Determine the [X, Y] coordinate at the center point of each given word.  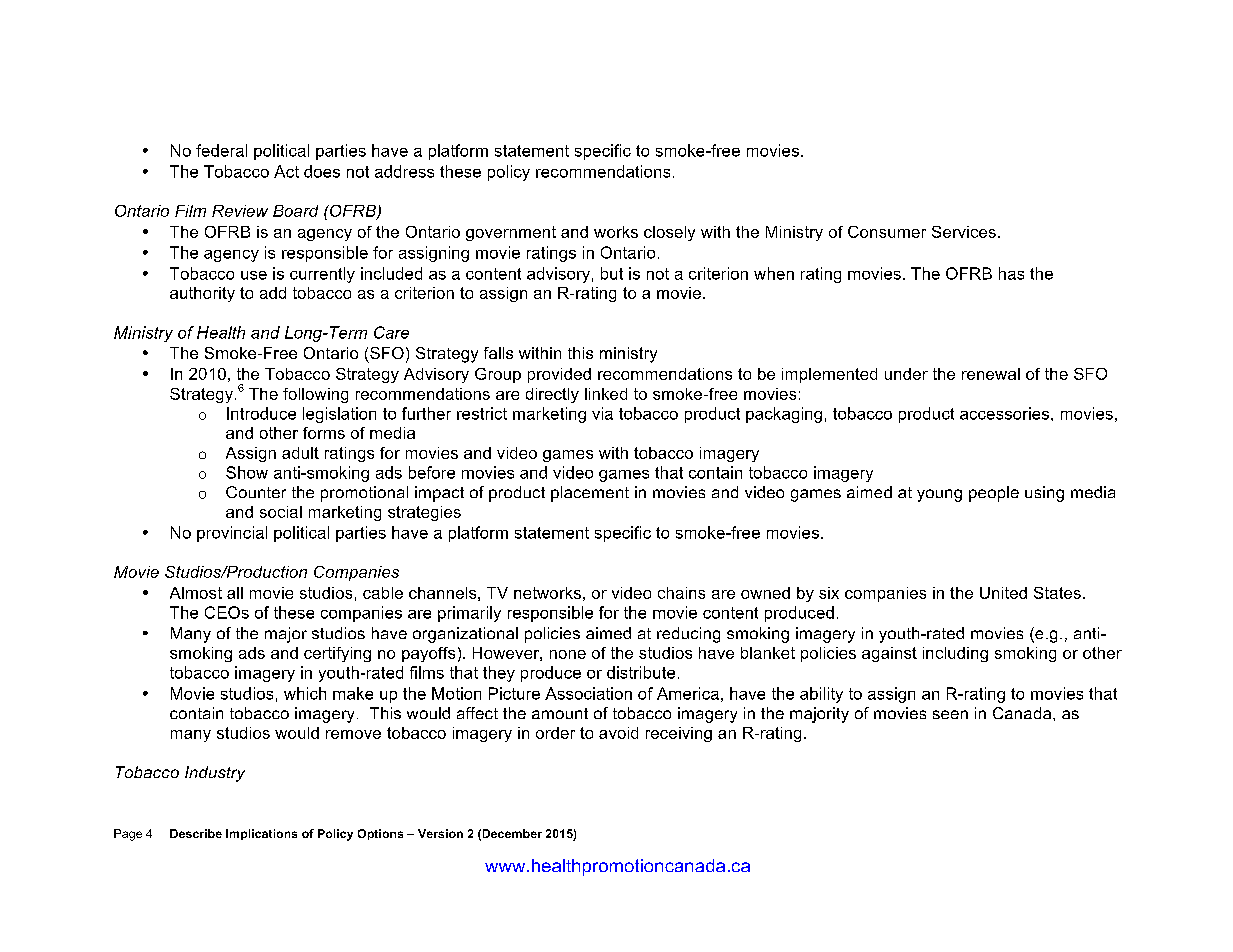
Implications [261, 834]
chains [681, 593]
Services [964, 232]
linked [606, 394]
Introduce [261, 413]
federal [221, 150]
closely [669, 233]
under [906, 374]
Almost [196, 593]
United [1003, 593]
